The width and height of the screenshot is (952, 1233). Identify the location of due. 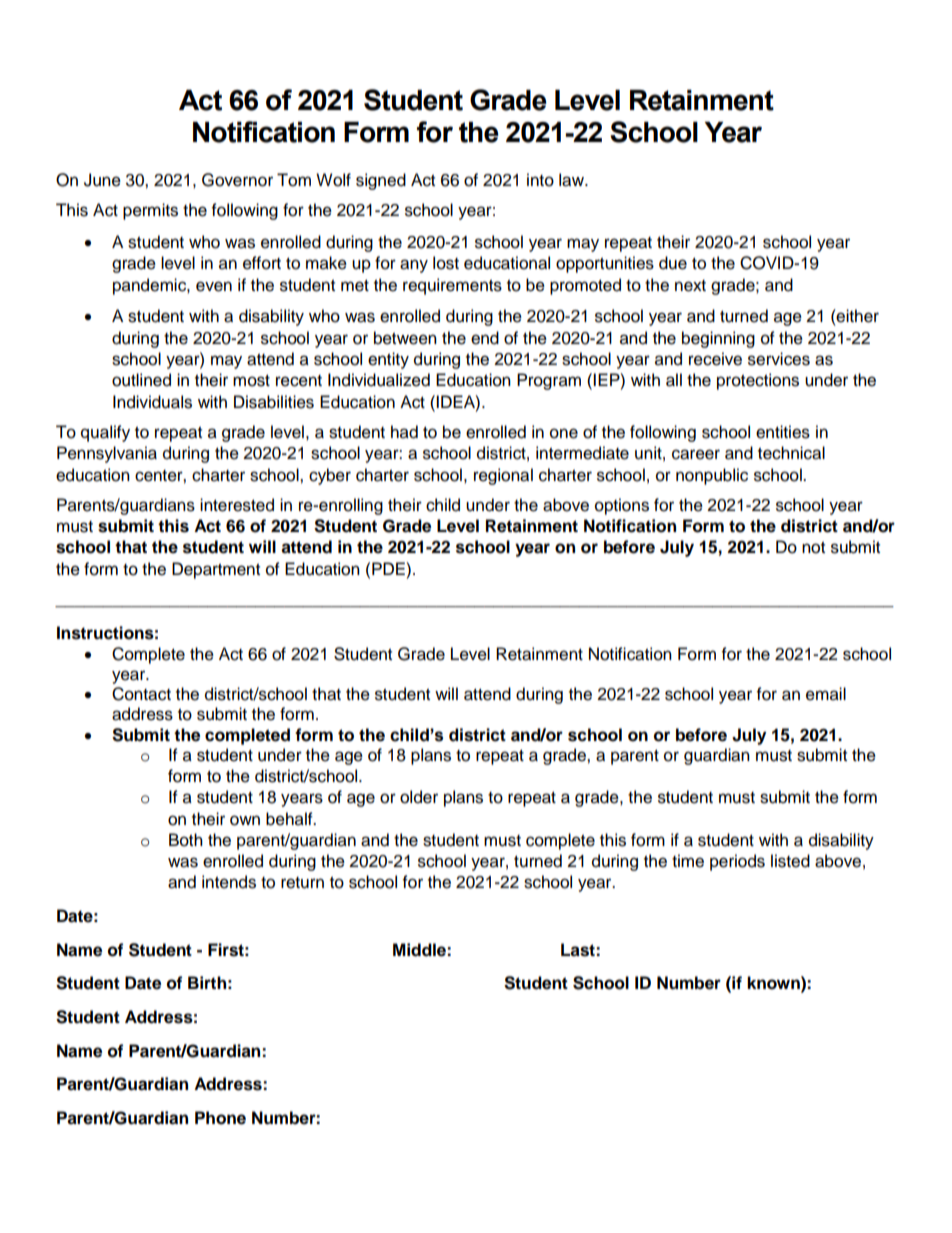
(673, 263).
